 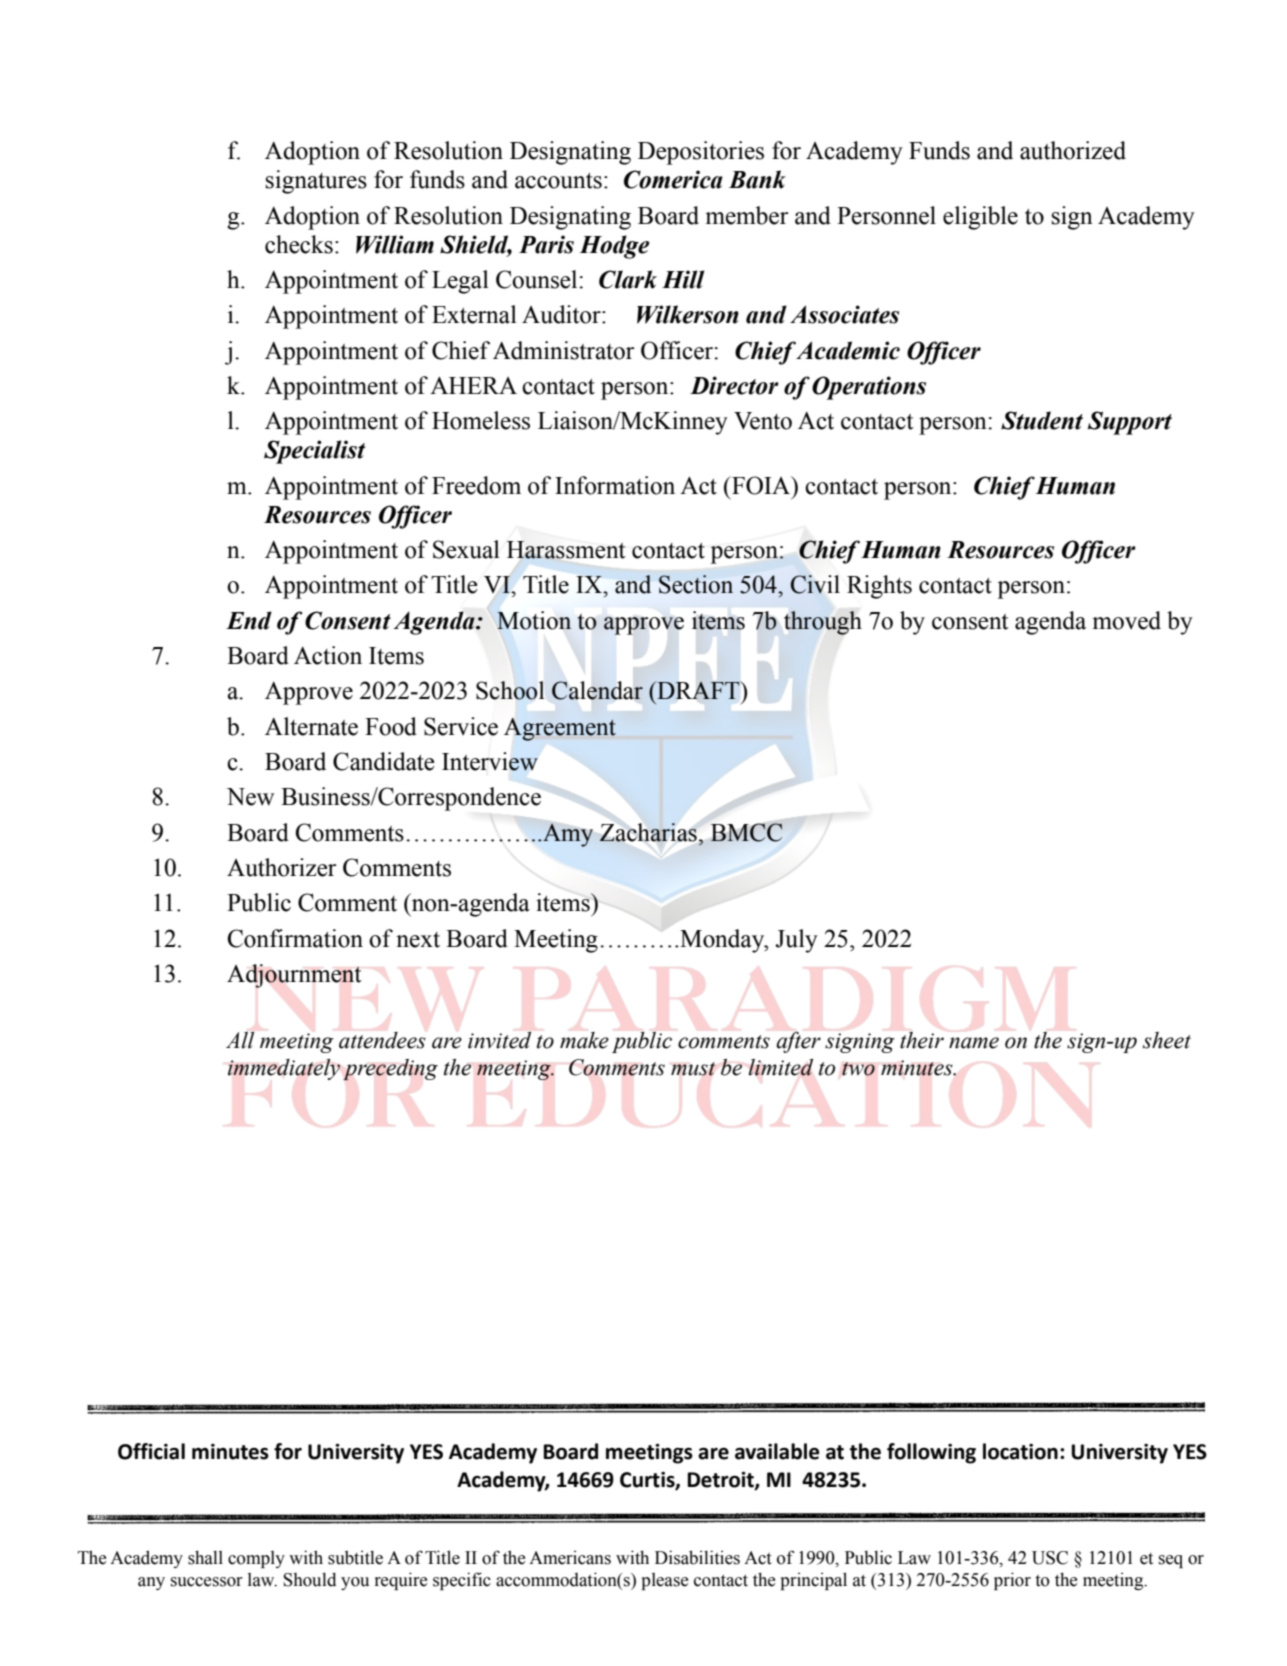 What do you see at coordinates (328, 655) in the screenshot?
I see `Action` at bounding box center [328, 655].
